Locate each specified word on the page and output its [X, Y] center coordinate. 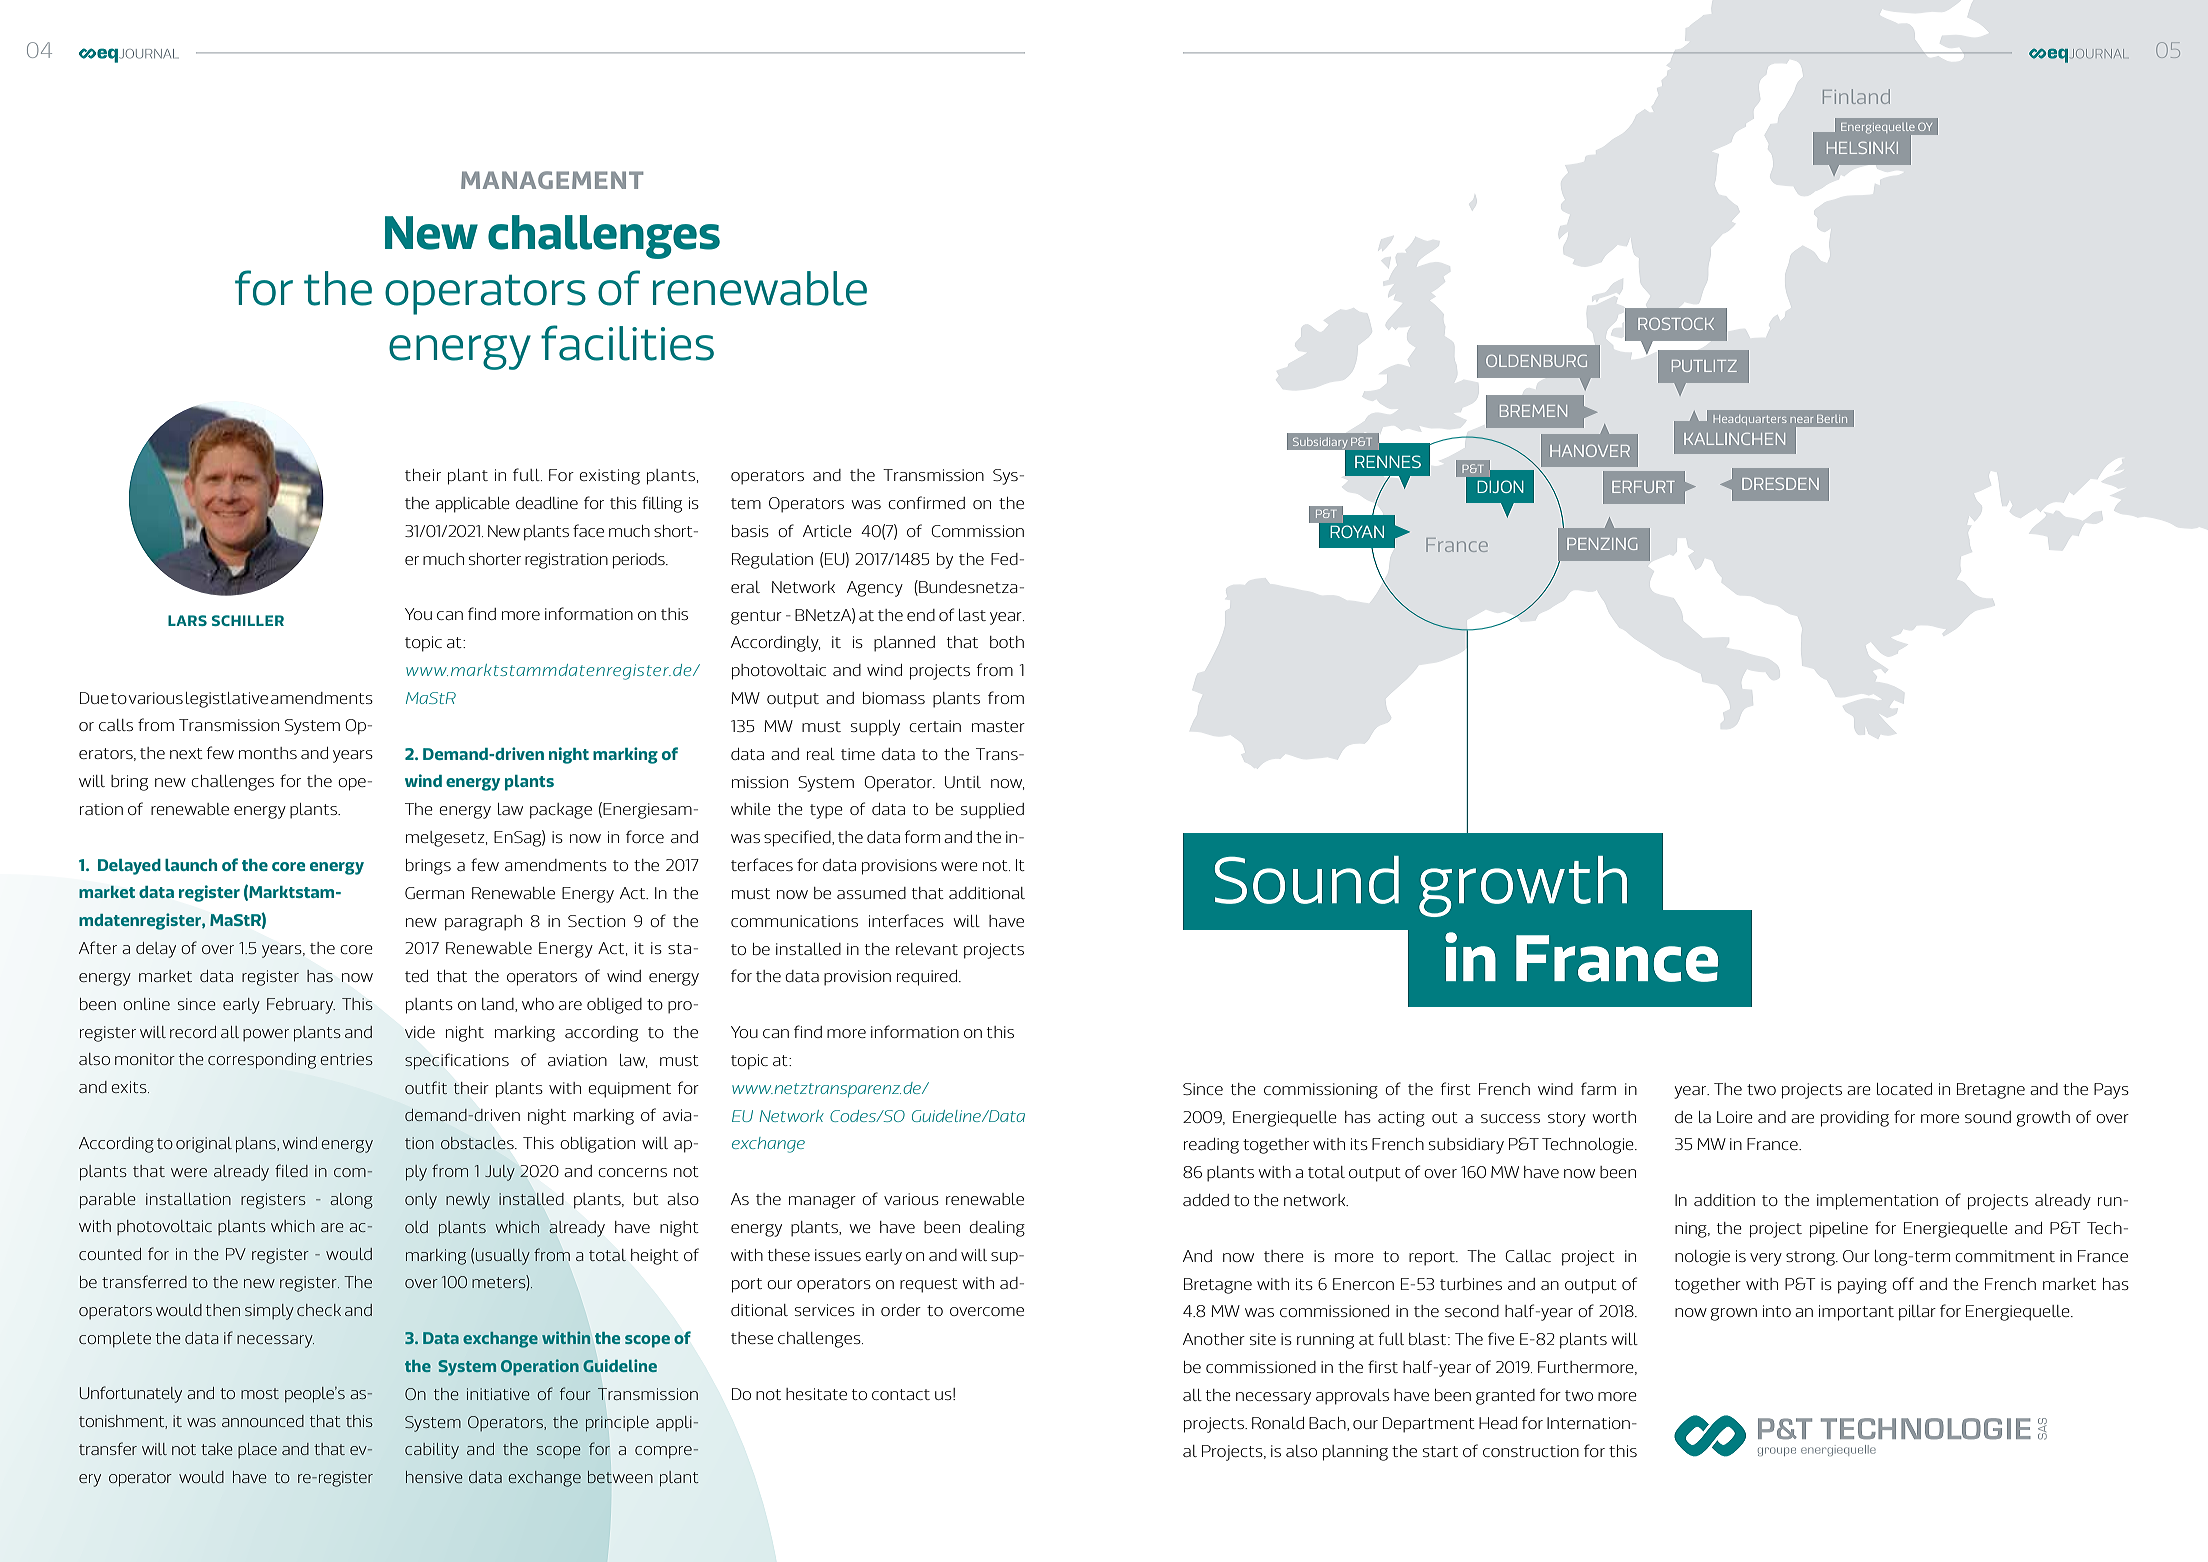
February [301, 1006]
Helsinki [1862, 148]
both [1007, 642]
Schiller [248, 620]
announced [263, 1421]
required [928, 978]
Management [552, 180]
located [1904, 1089]
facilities [627, 343]
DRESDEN [1780, 484]
